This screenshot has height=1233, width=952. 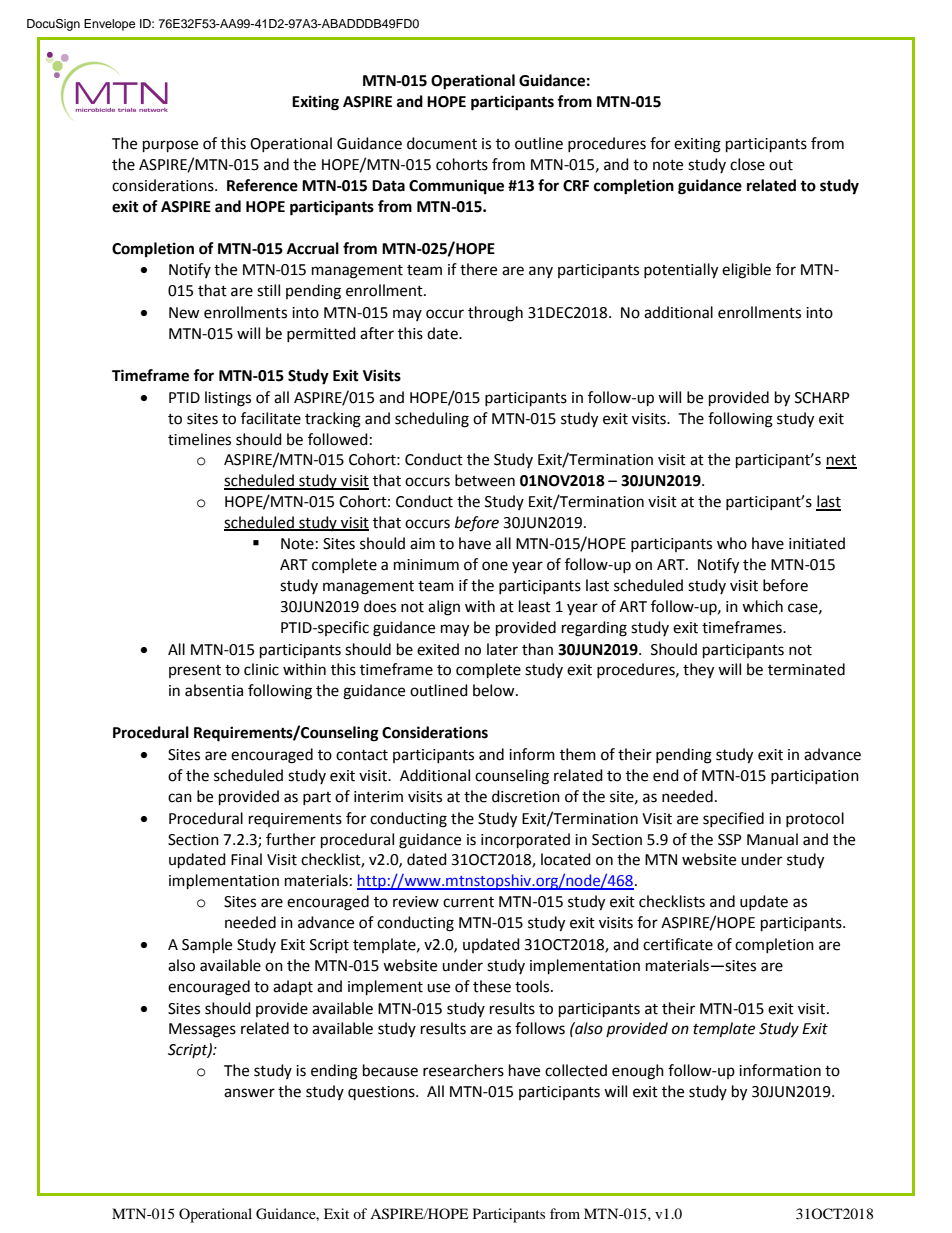 What do you see at coordinates (535, 606) in the screenshot?
I see `least` at bounding box center [535, 606].
